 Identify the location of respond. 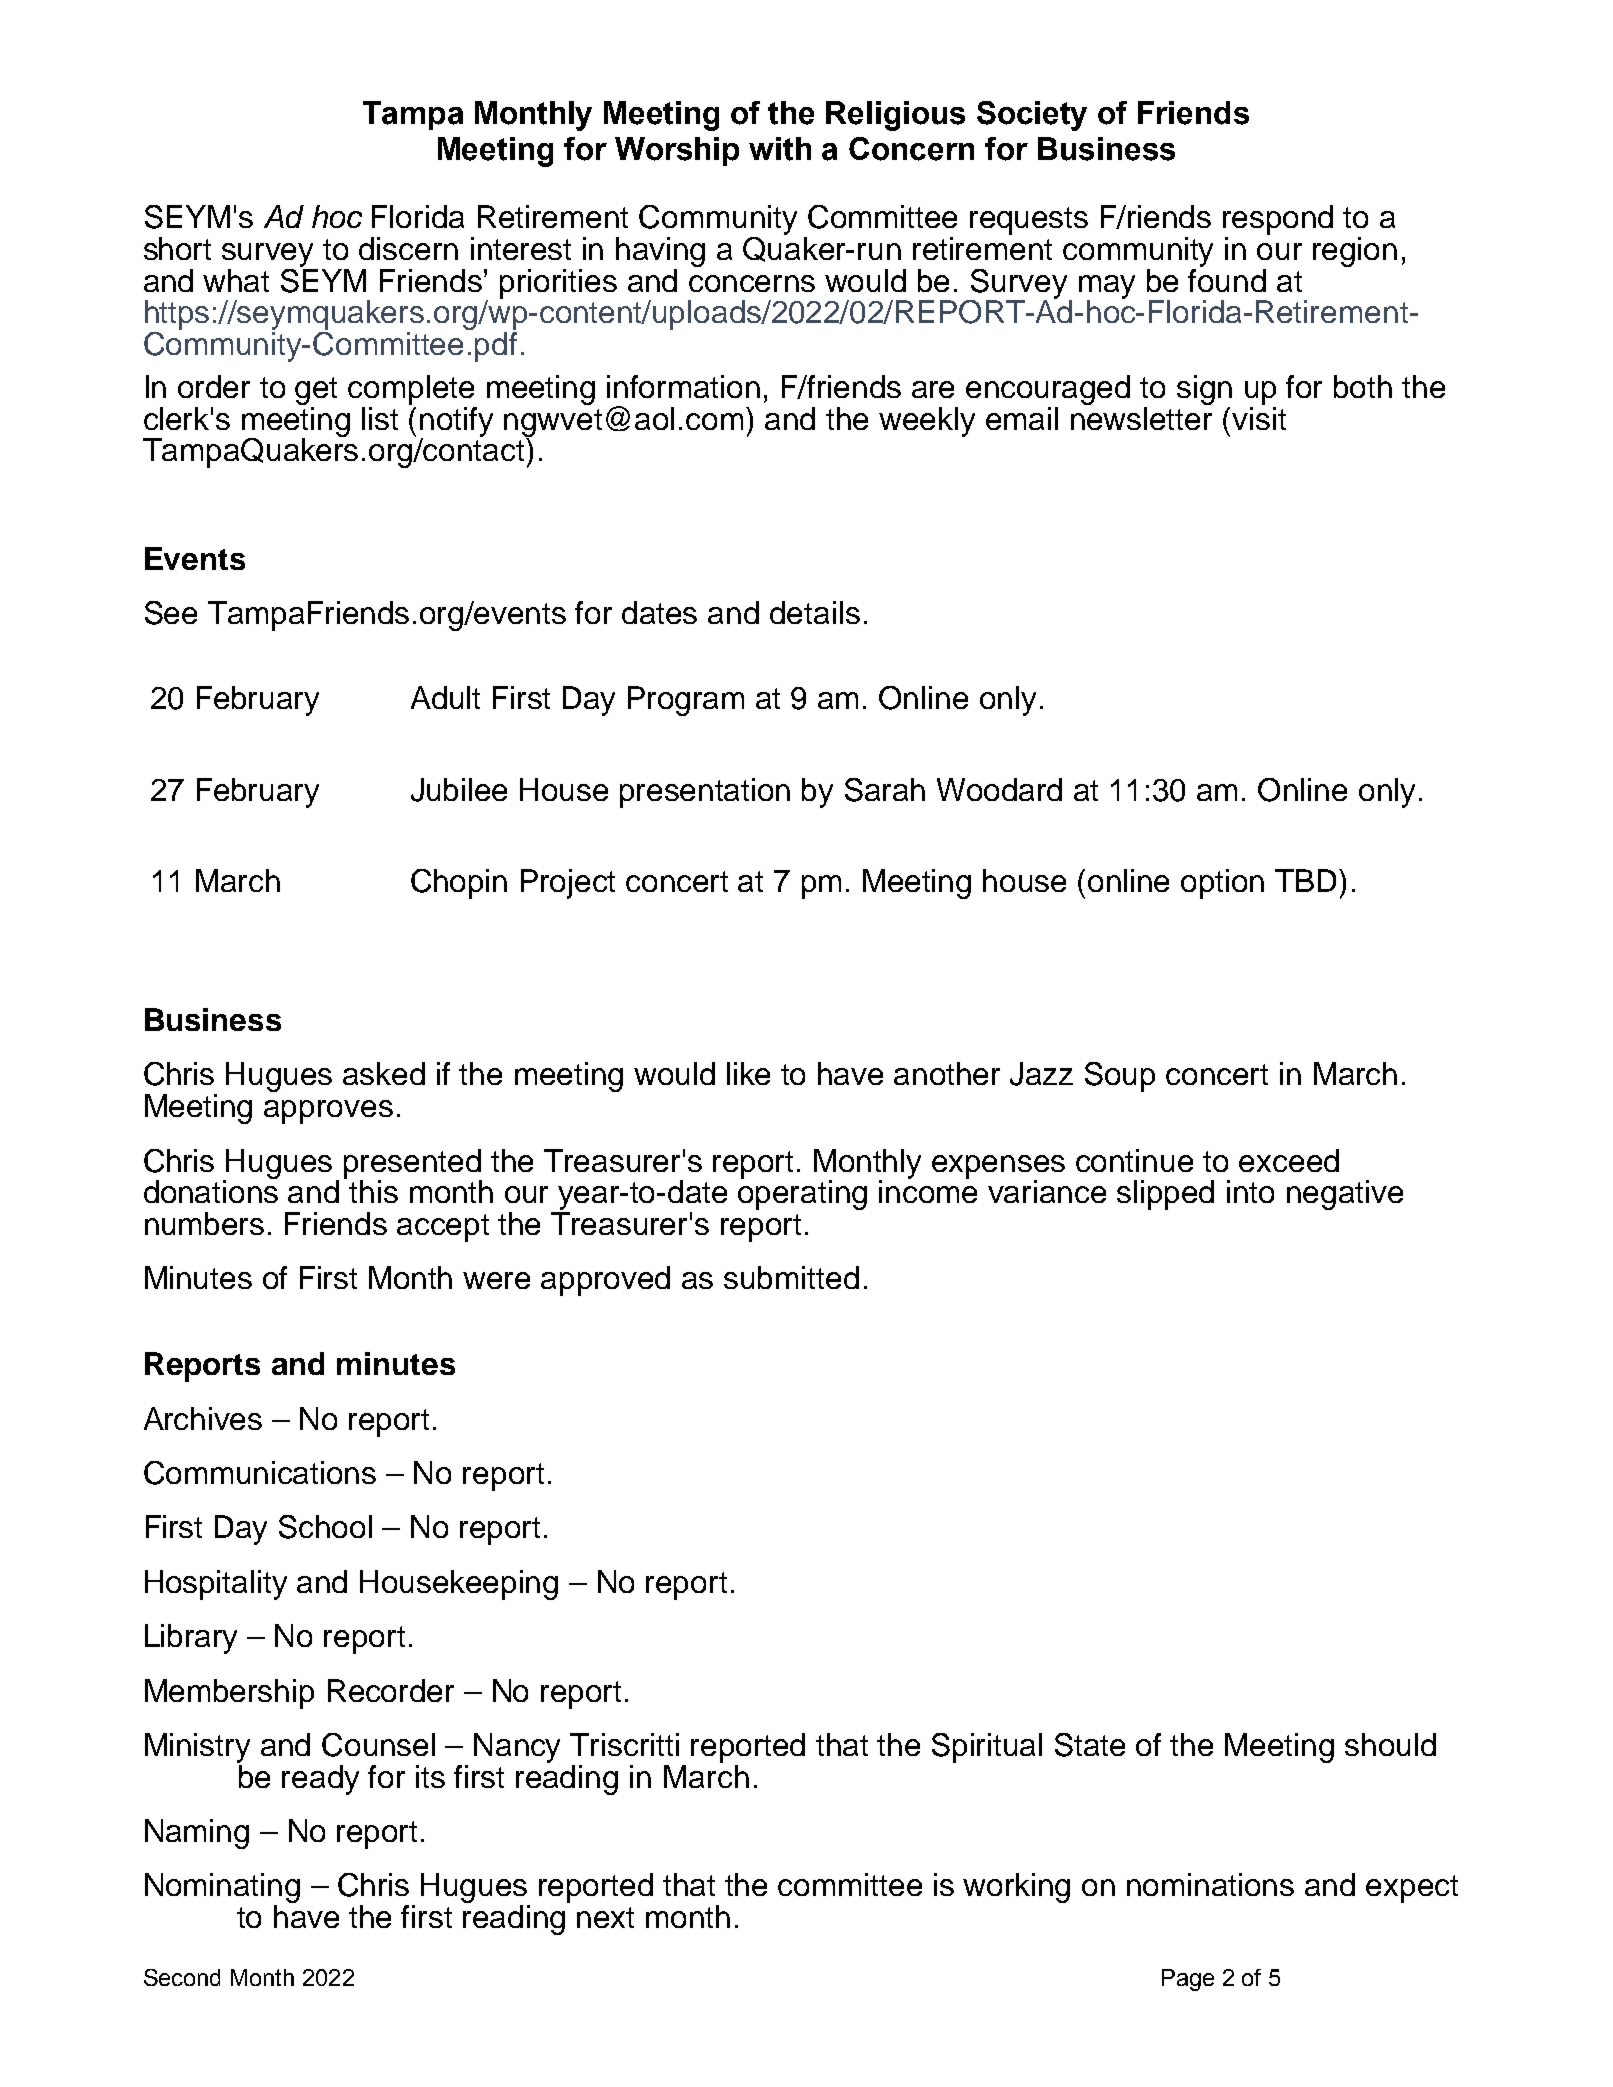
(1278, 220).
